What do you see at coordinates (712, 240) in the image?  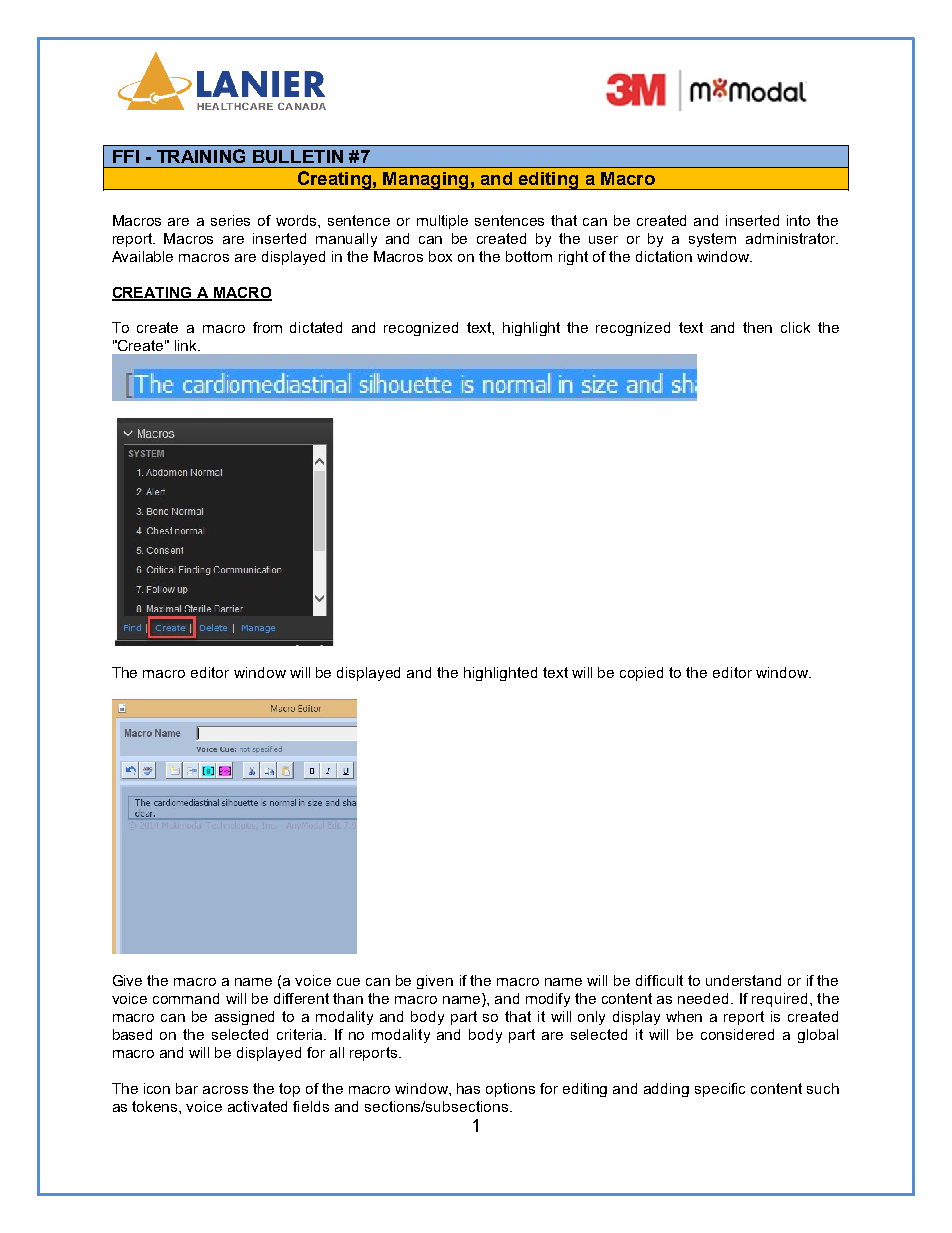 I see `system` at bounding box center [712, 240].
